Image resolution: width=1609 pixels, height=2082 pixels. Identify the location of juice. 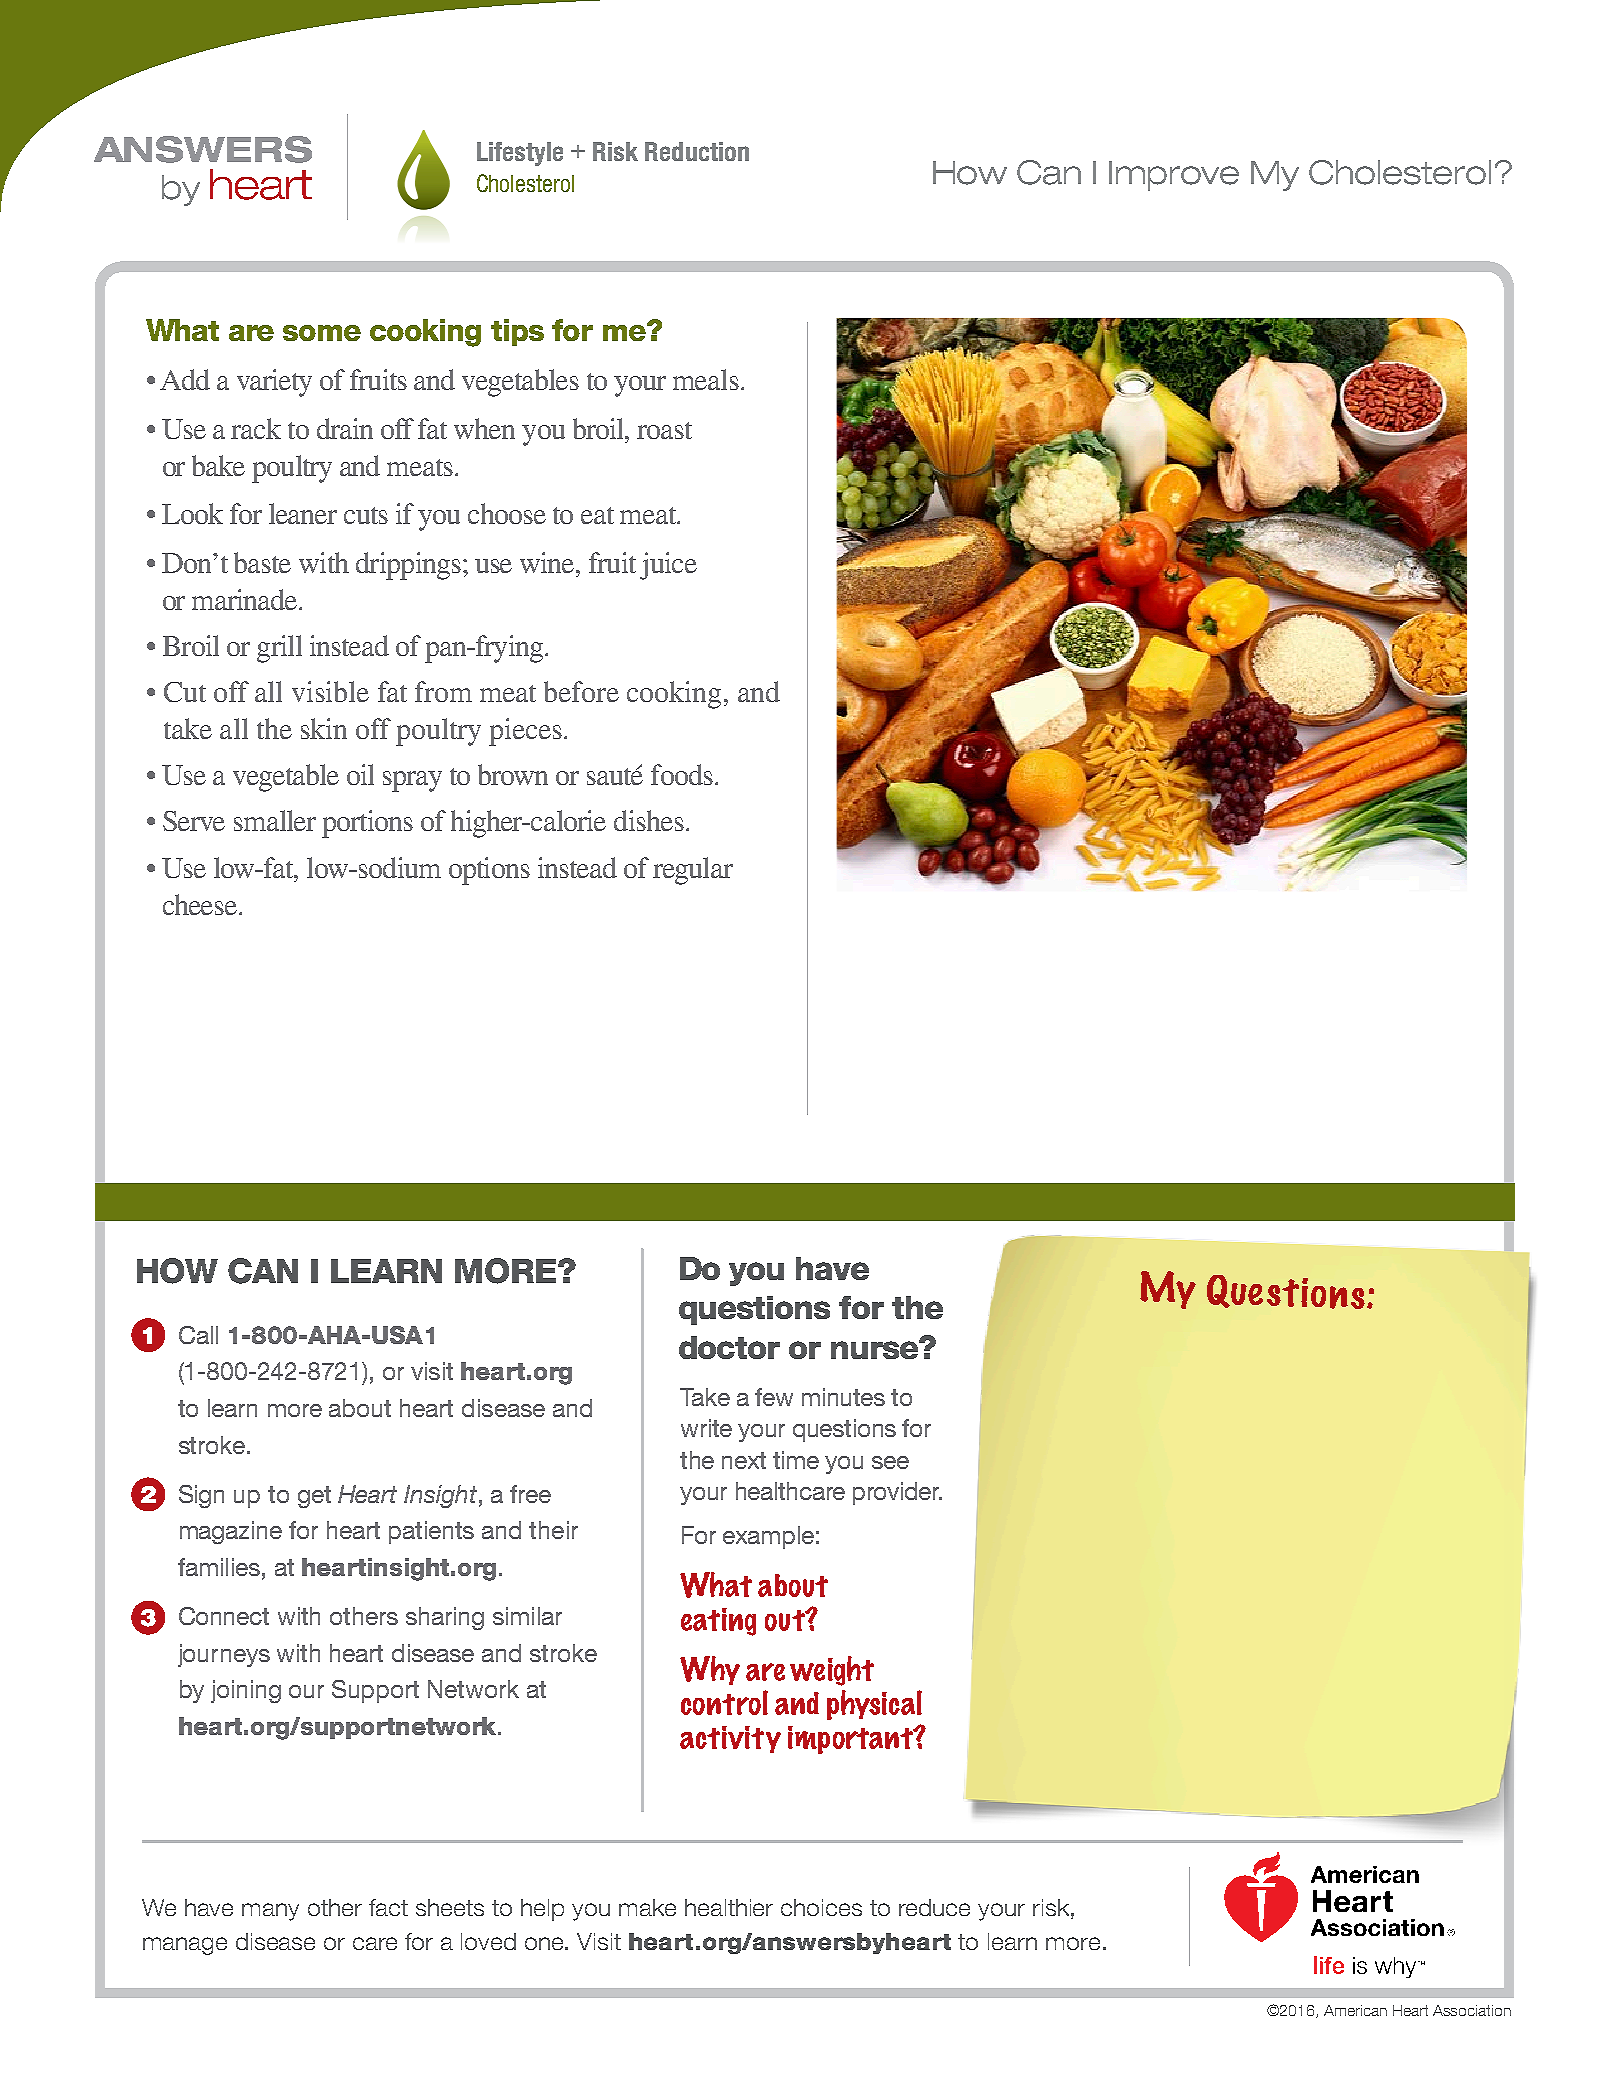
(668, 566).
